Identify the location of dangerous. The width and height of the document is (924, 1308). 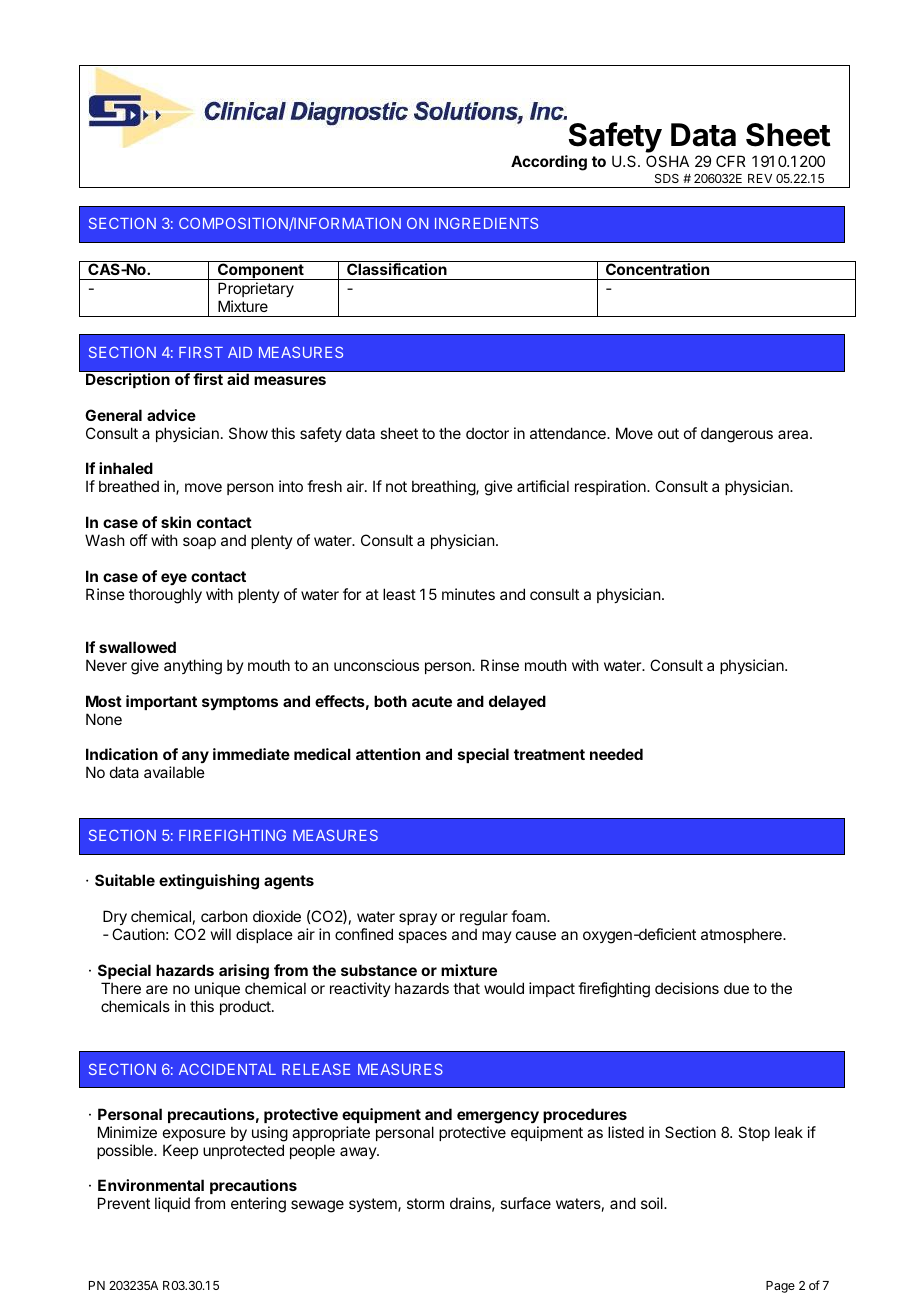
(737, 435).
